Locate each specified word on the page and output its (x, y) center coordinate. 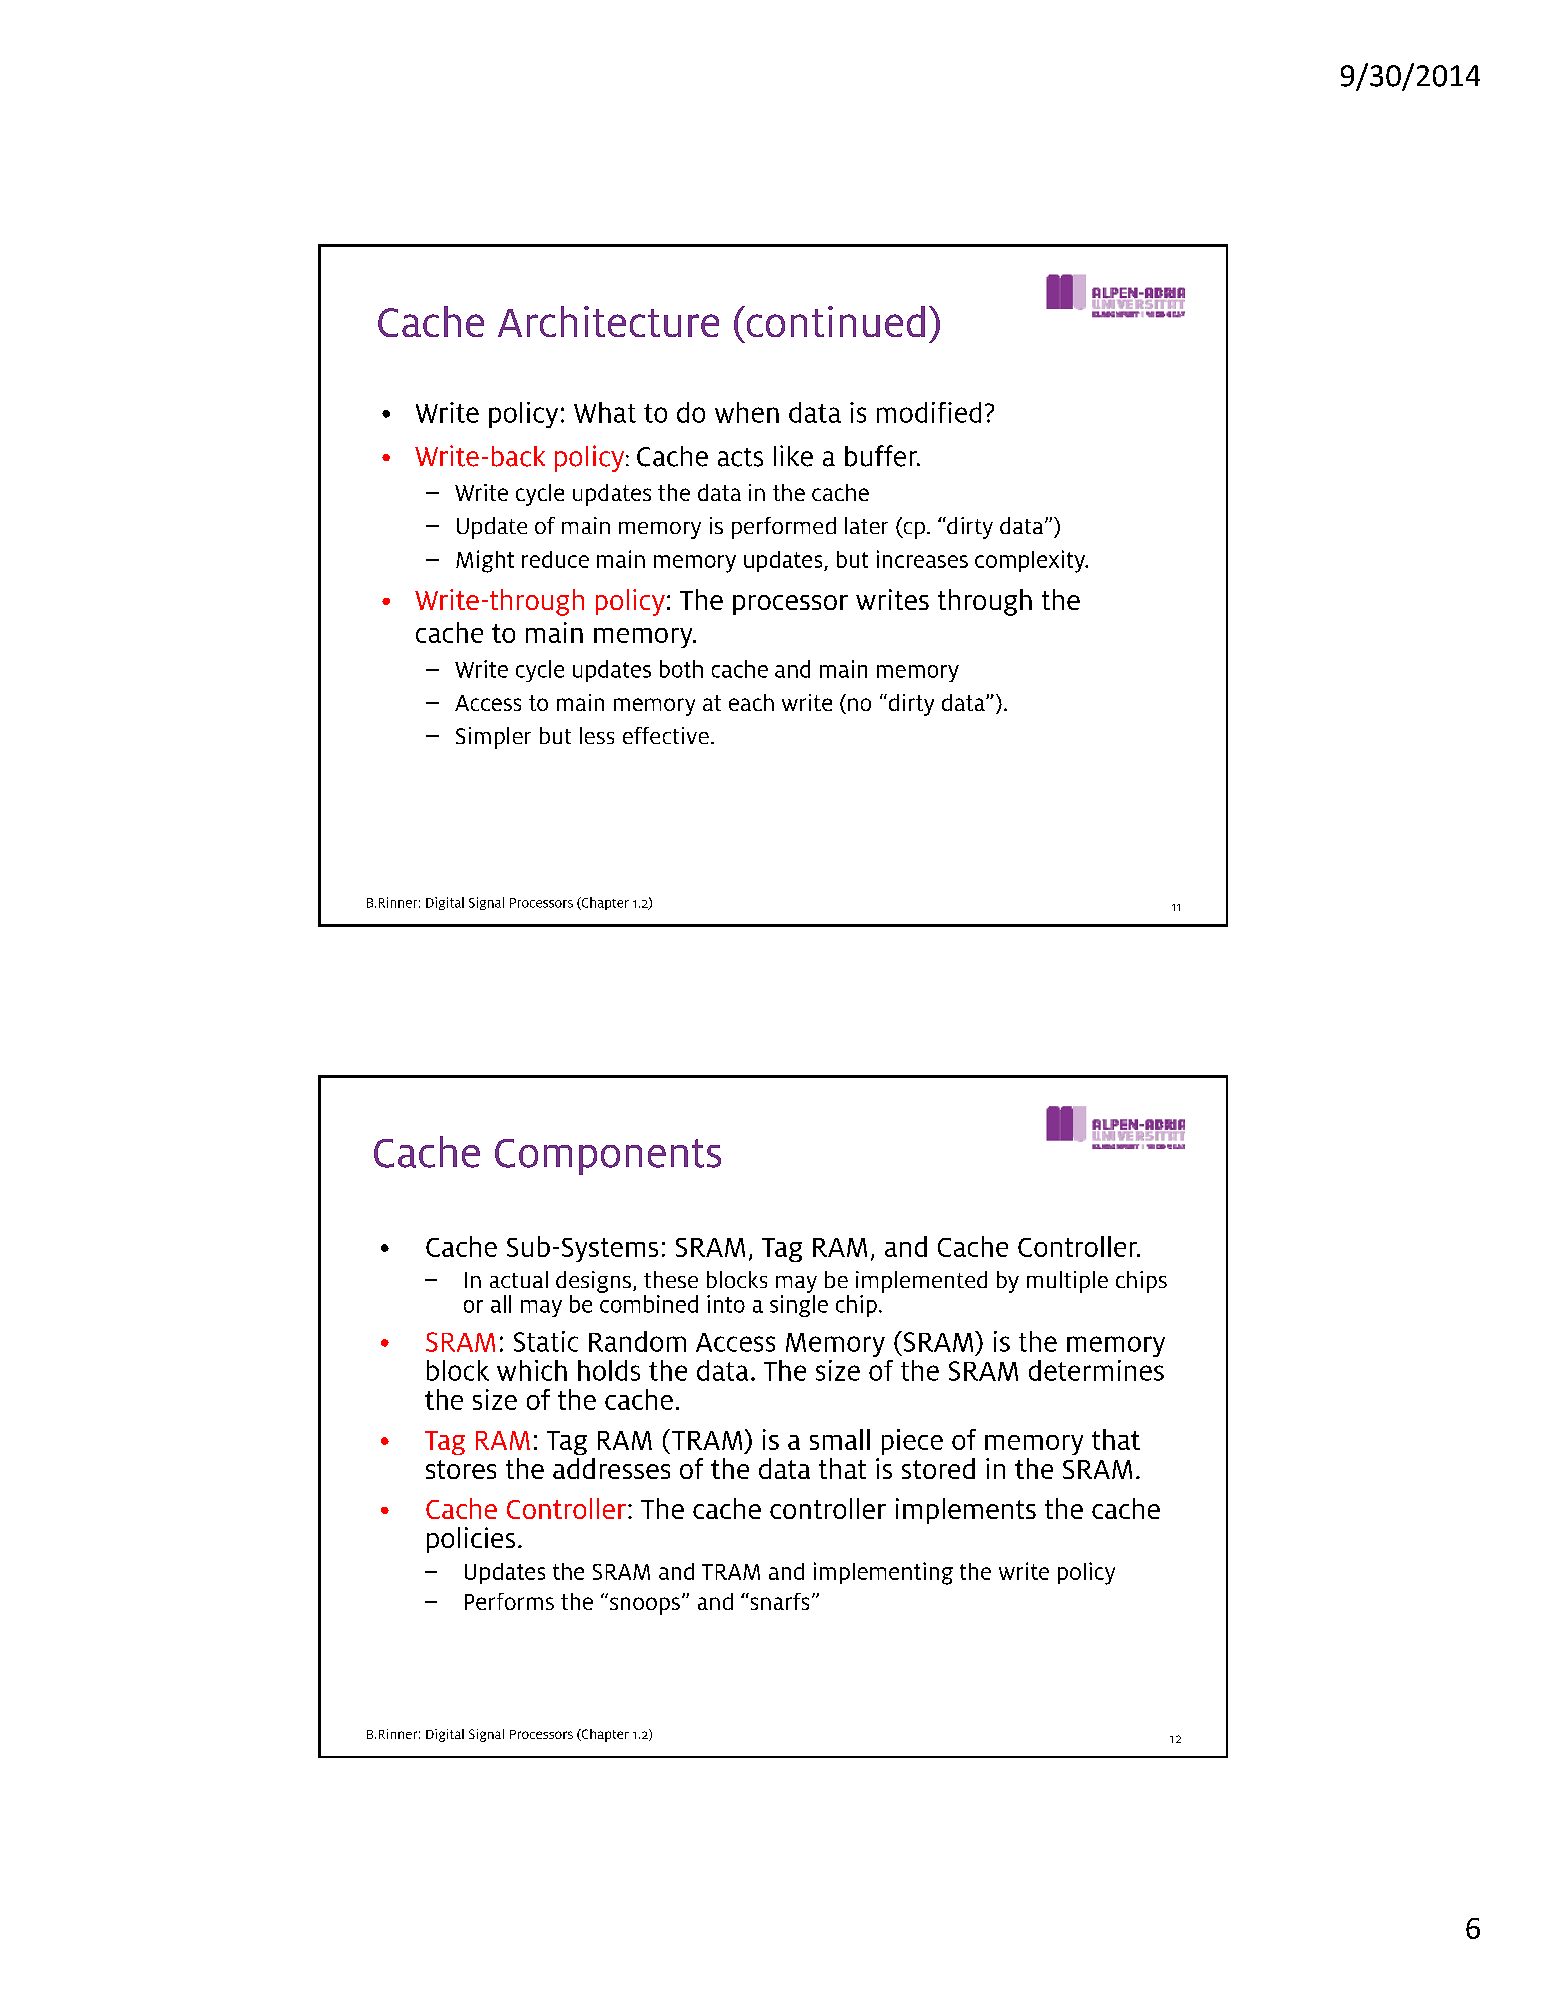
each (751, 702)
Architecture (608, 321)
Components (608, 1157)
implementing (883, 1573)
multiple (1067, 1282)
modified (929, 412)
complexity (1031, 561)
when (747, 412)
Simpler (493, 738)
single (799, 1306)
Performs (509, 1601)
